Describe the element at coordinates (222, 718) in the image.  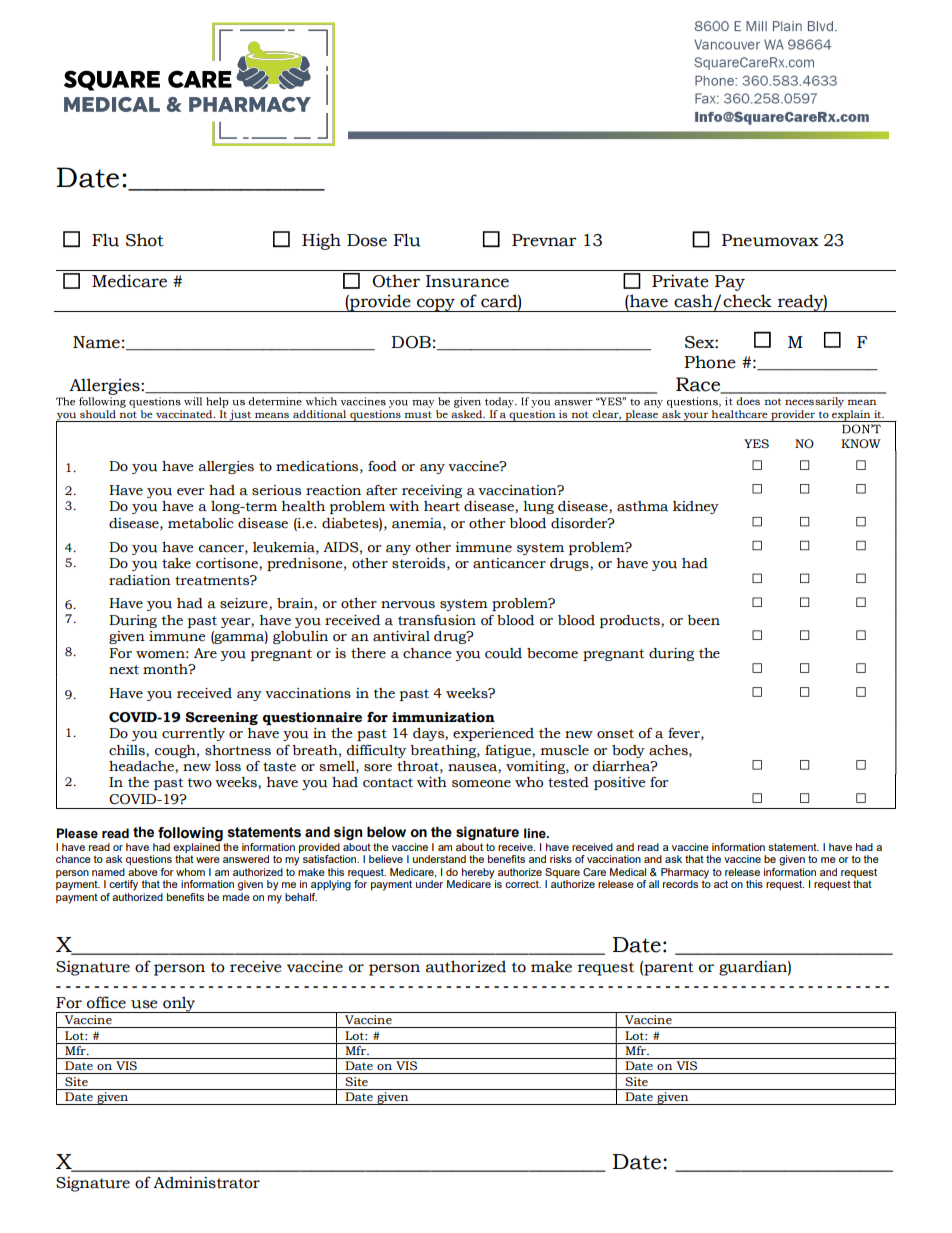
I see `Screening` at that location.
